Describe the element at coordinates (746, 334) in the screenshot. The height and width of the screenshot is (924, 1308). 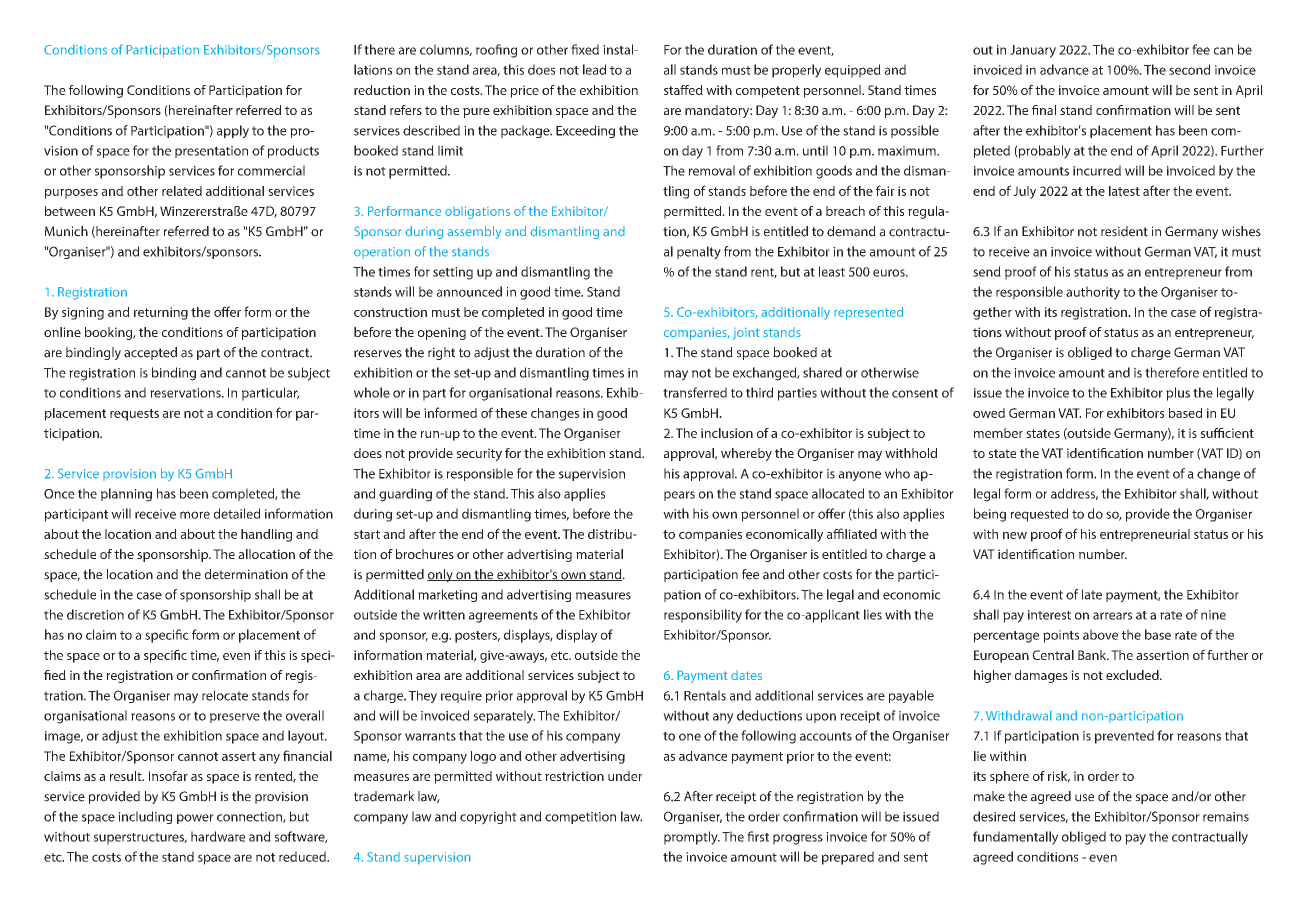
I see `joint` at that location.
